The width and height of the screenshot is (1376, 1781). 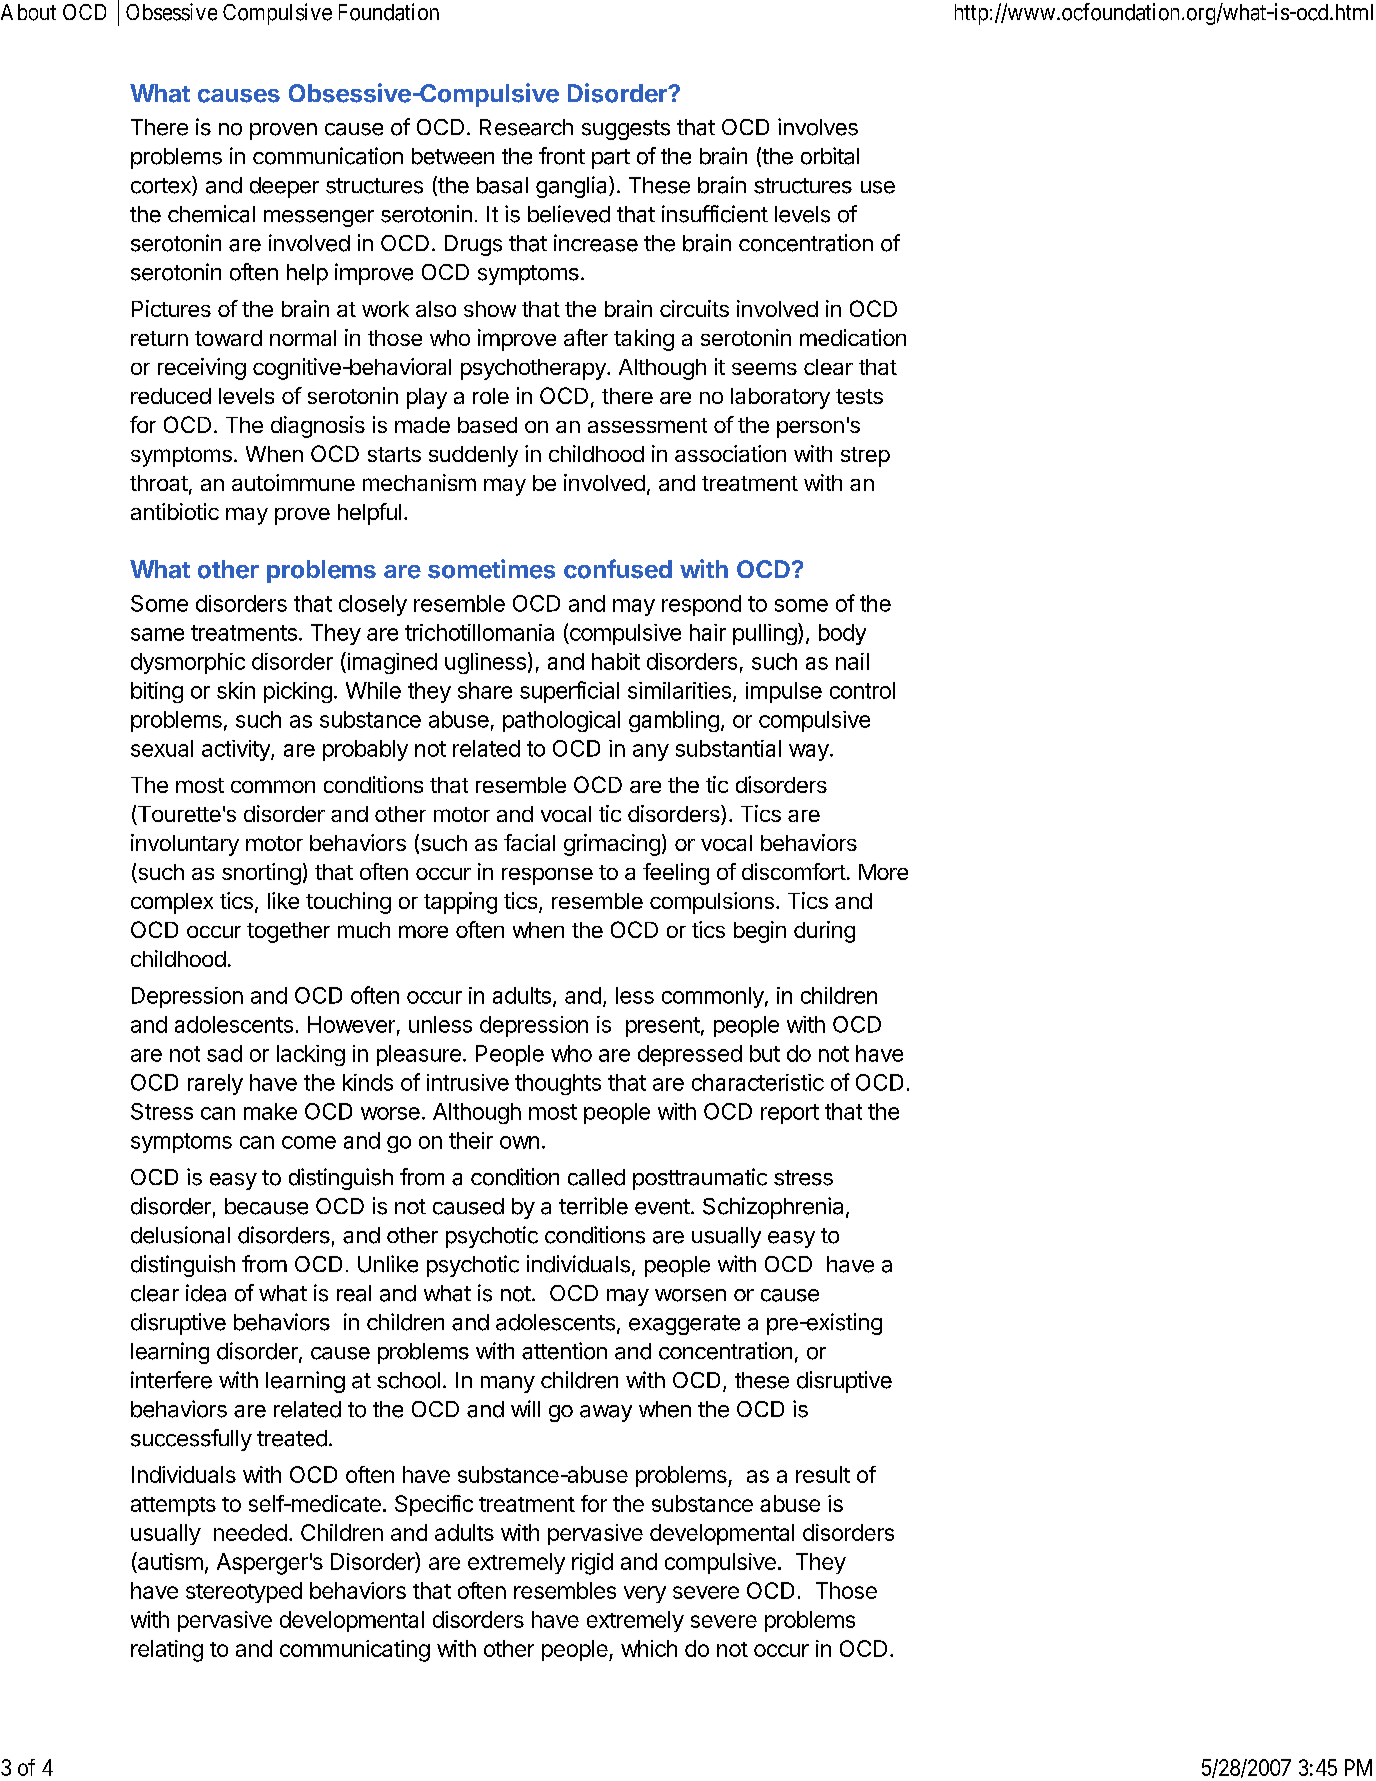 I want to click on very, so click(x=645, y=1594).
